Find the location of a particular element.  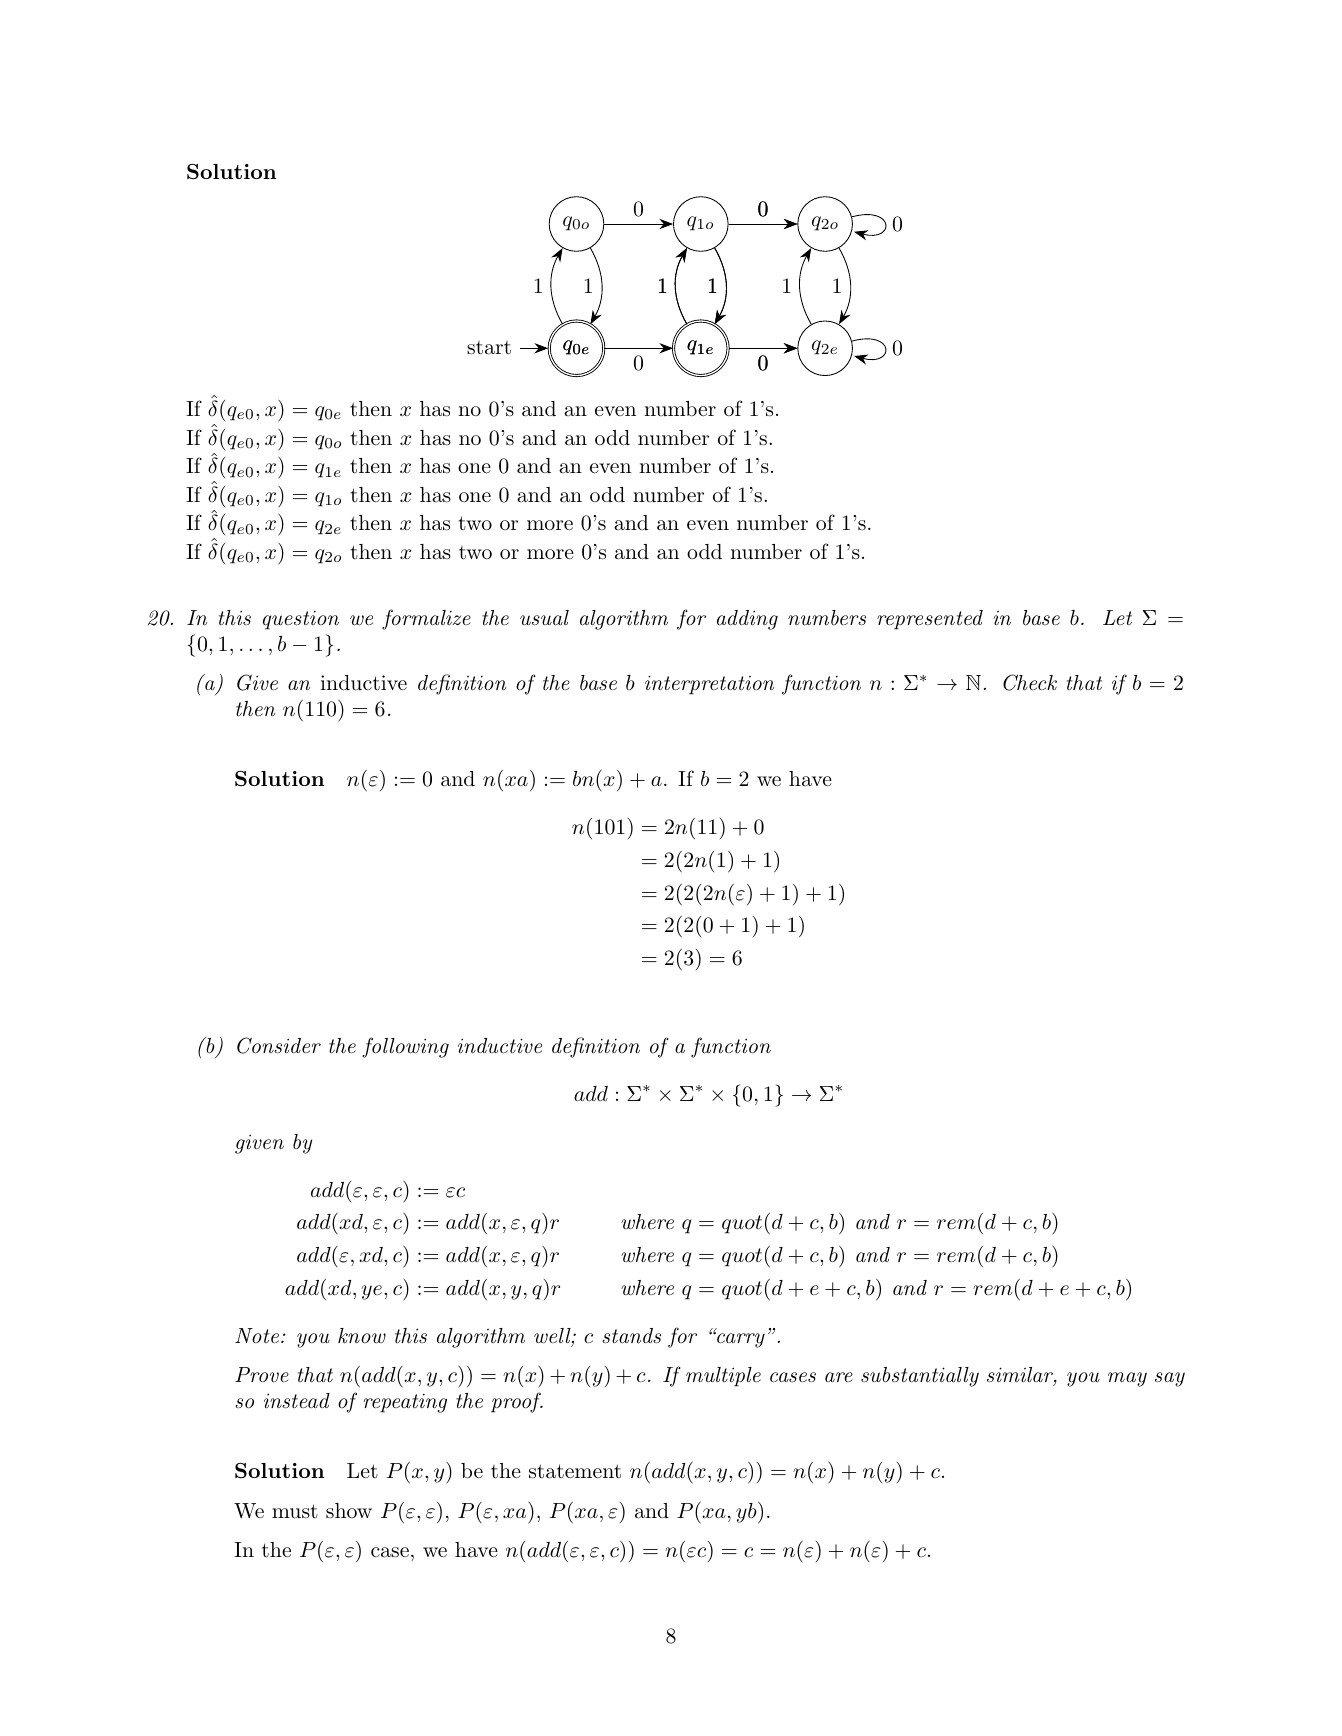

formalize is located at coordinates (426, 619).
